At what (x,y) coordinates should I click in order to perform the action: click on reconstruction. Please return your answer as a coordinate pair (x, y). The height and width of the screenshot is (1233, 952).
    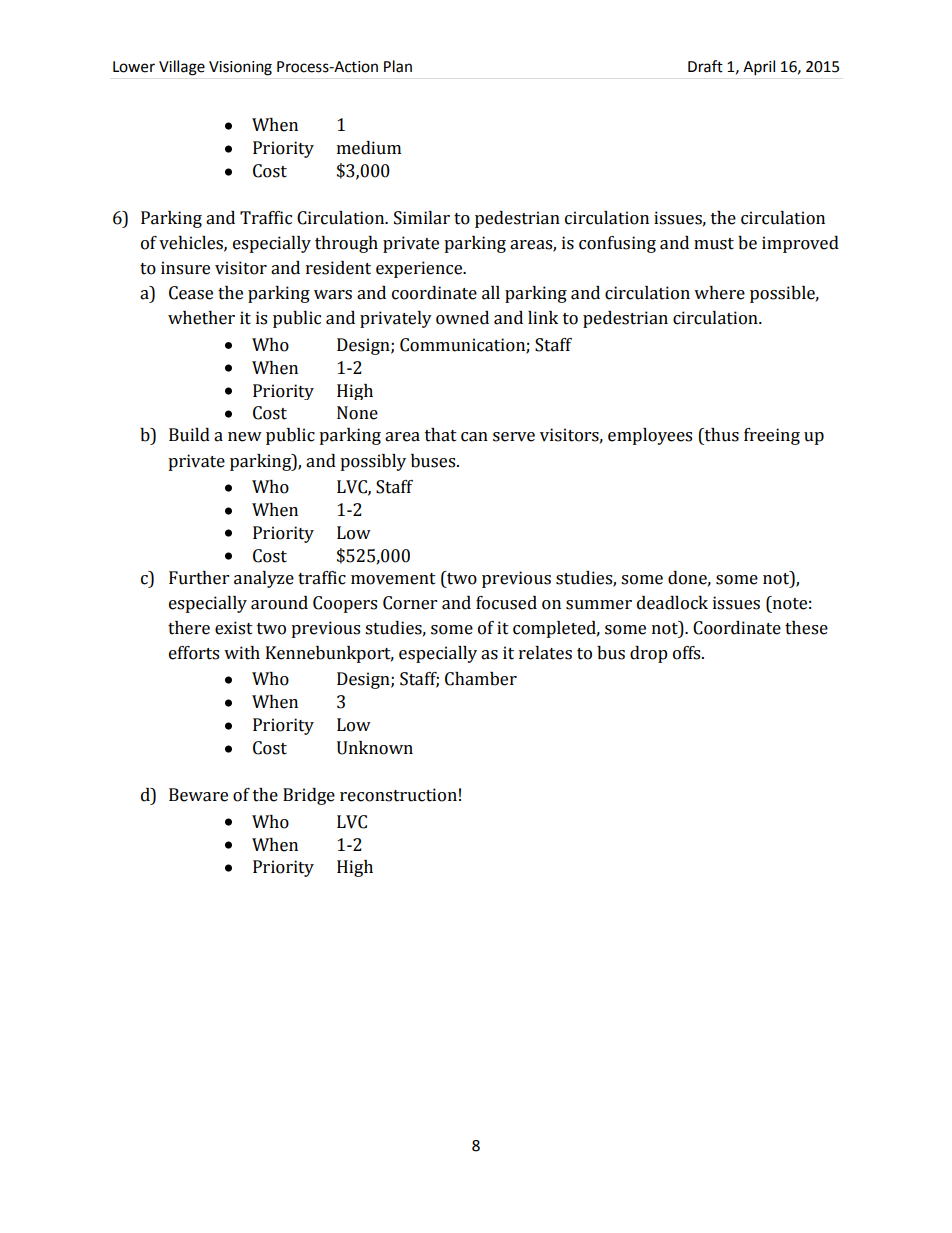
    Looking at the image, I should click on (398, 795).
